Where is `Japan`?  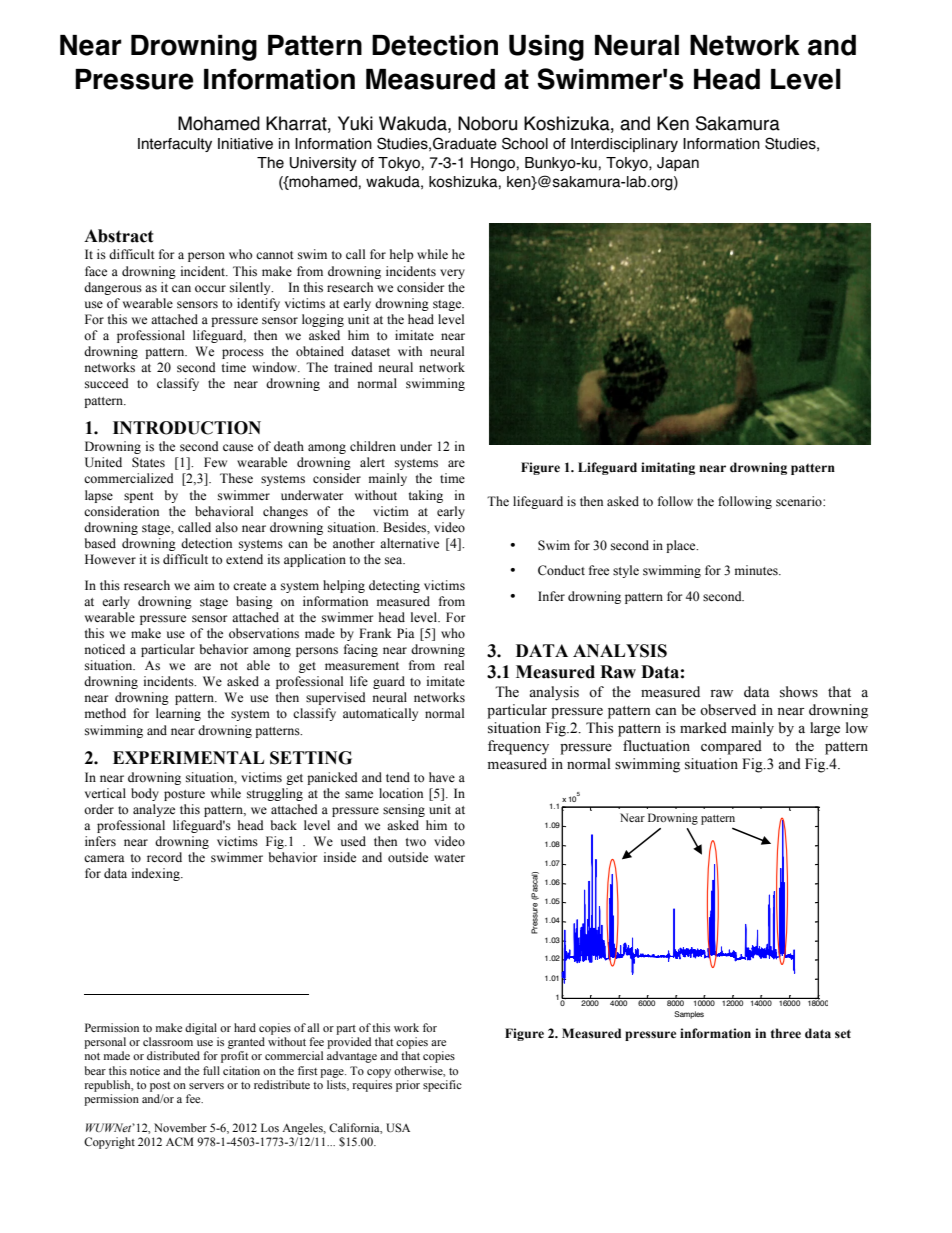 Japan is located at coordinates (678, 164).
